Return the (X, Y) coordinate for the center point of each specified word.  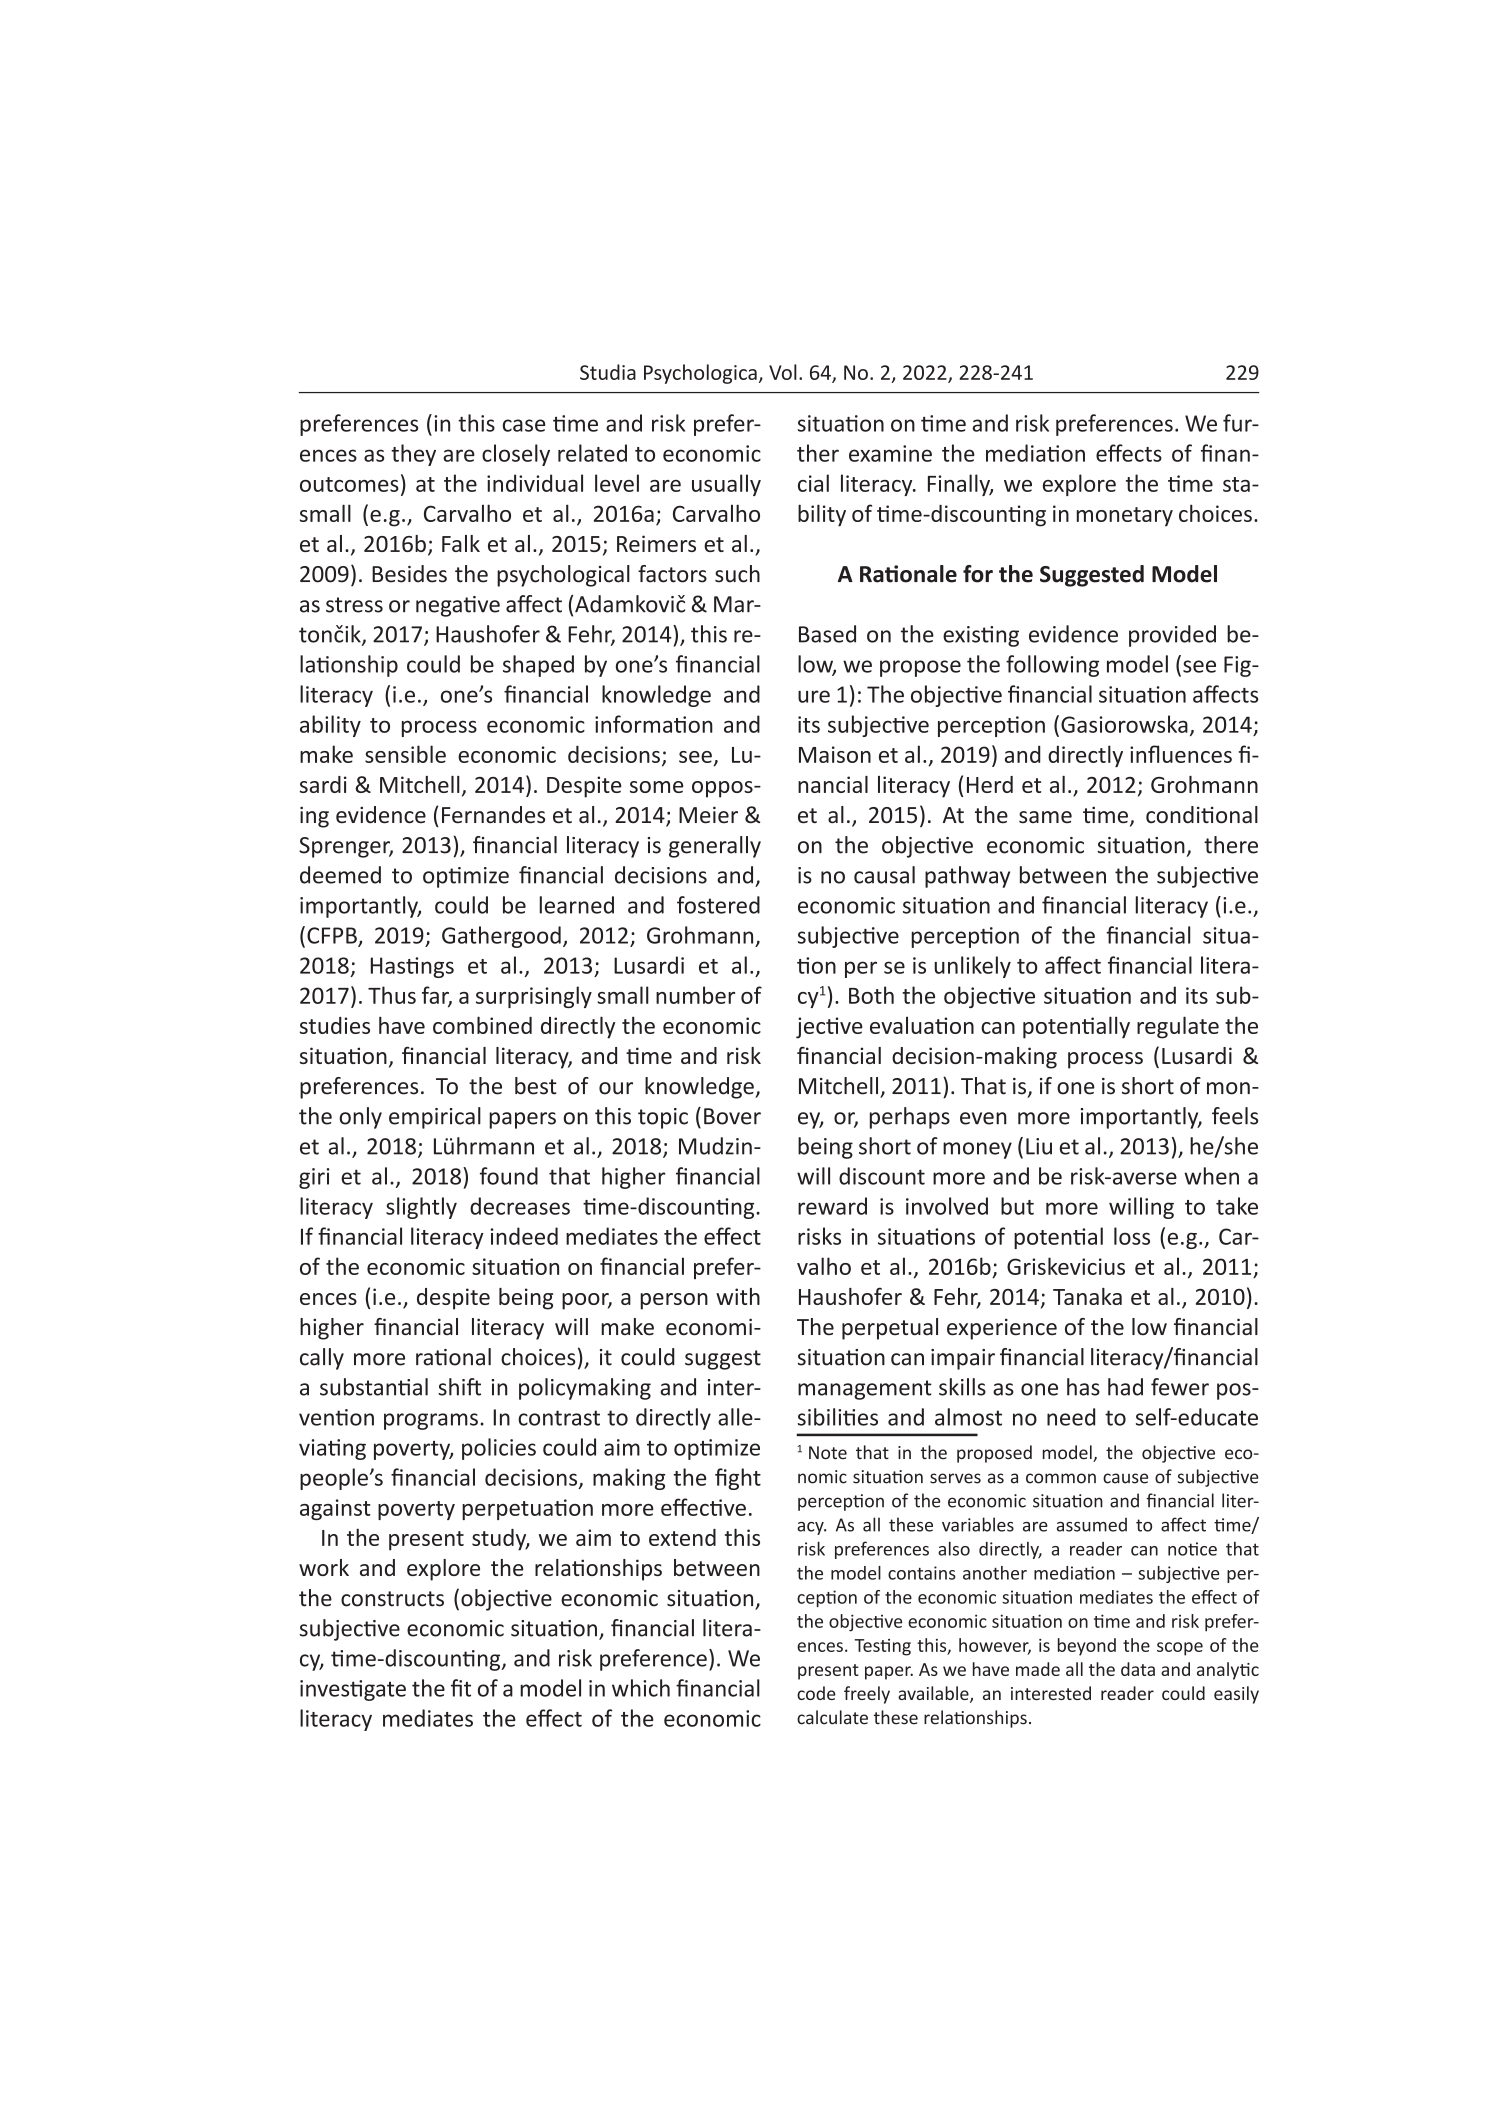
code (816, 1693)
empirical (435, 1118)
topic (663, 1118)
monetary (1125, 517)
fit (461, 1688)
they (413, 455)
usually (726, 485)
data (1138, 1669)
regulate (1178, 1027)
